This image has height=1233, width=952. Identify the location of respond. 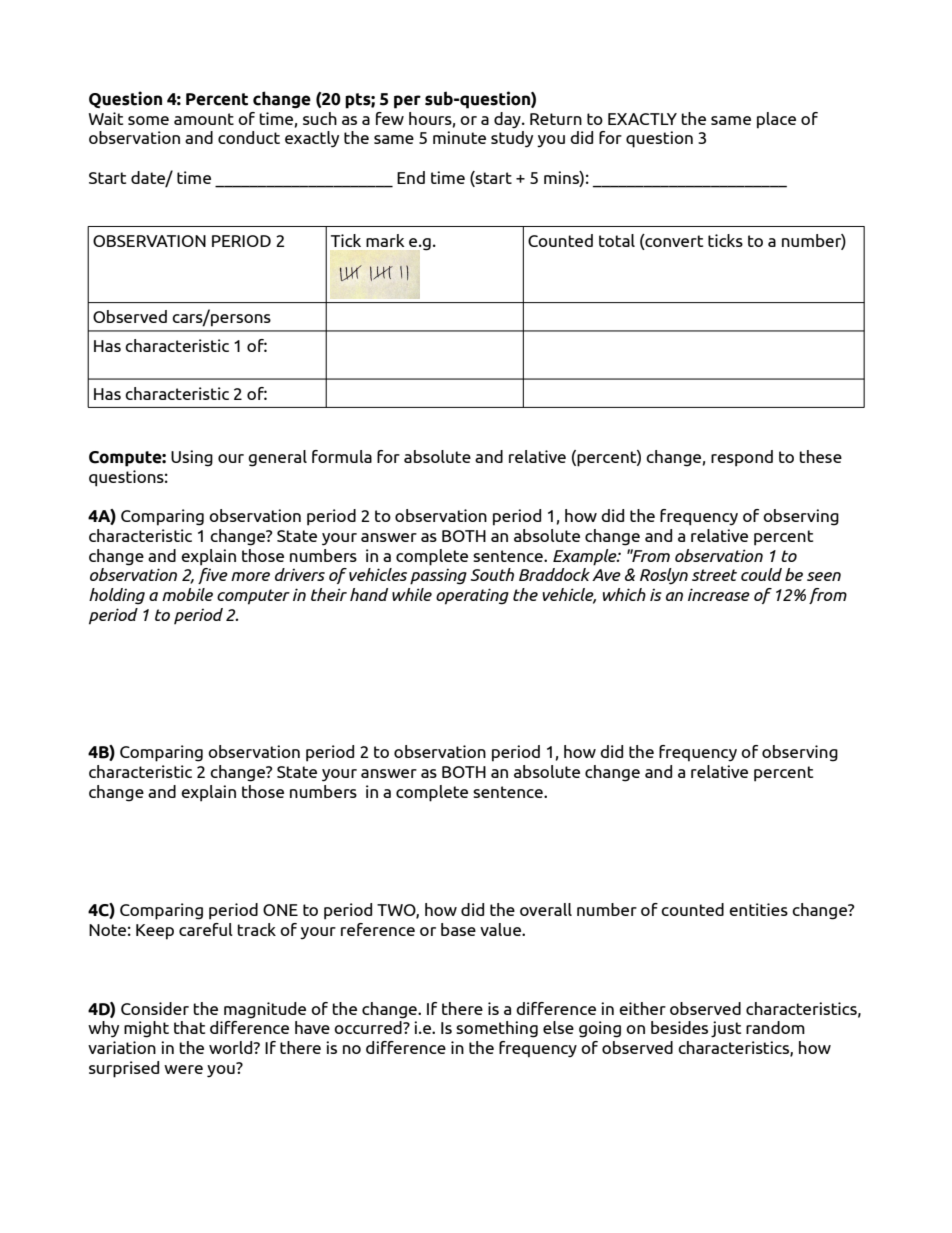
(742, 458).
